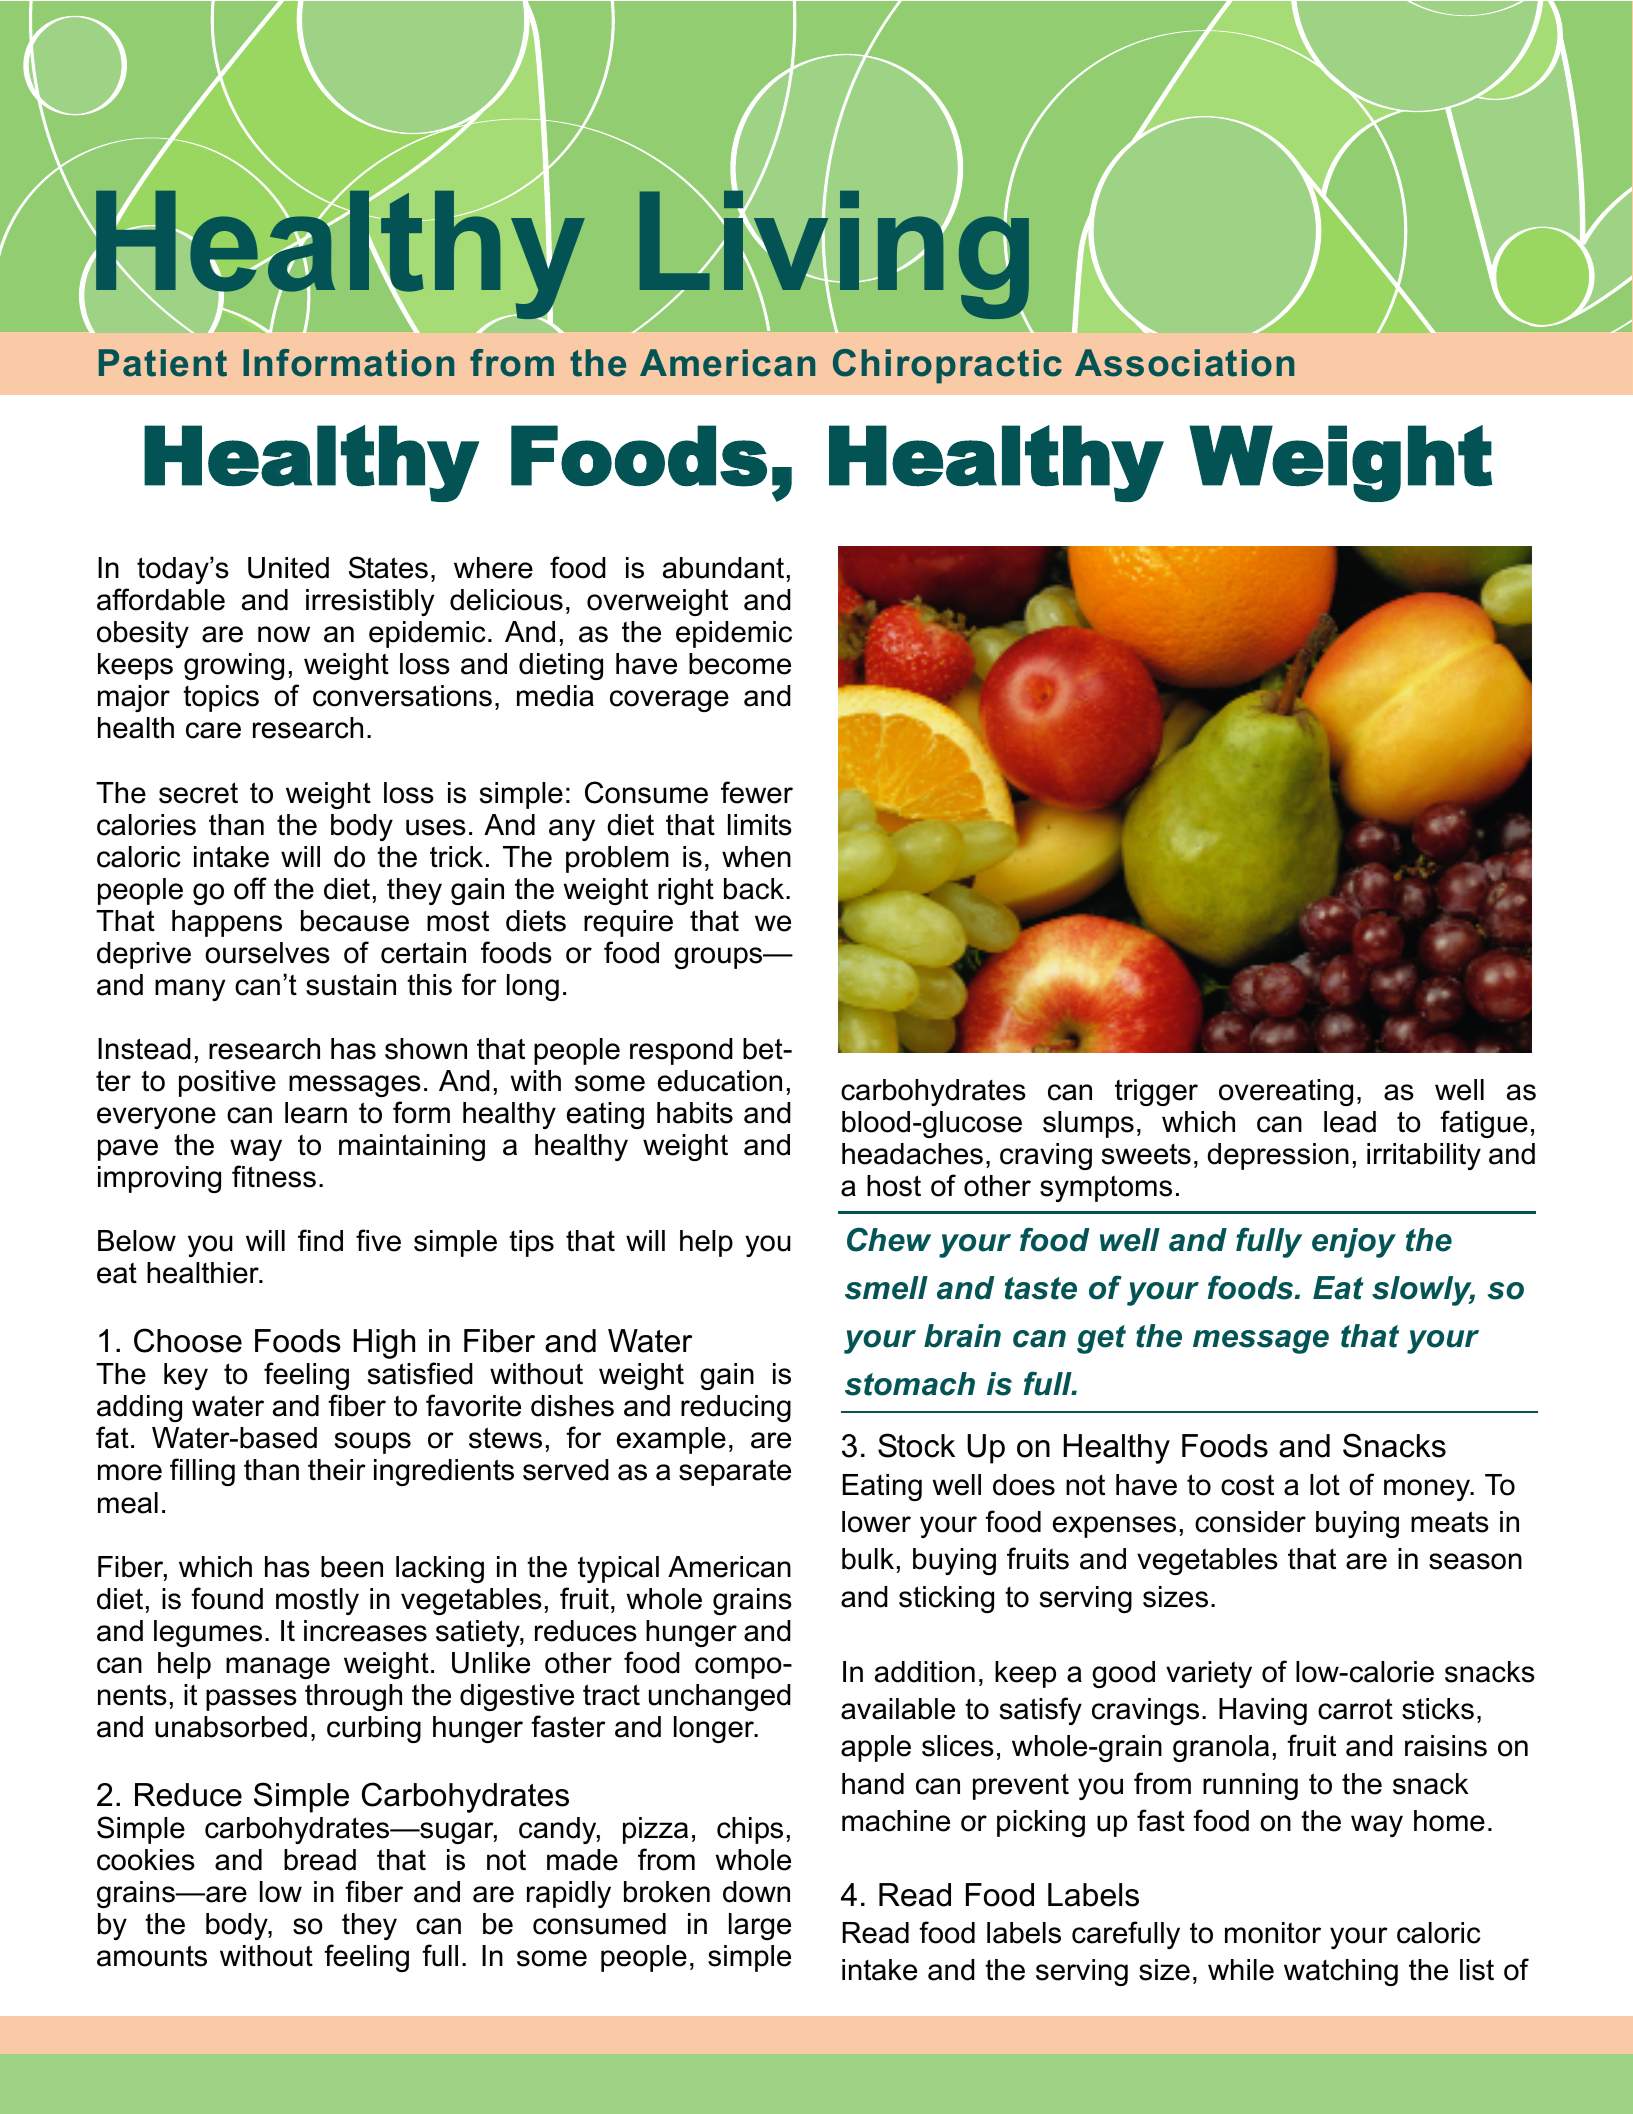  I want to click on fewer, so click(757, 792).
